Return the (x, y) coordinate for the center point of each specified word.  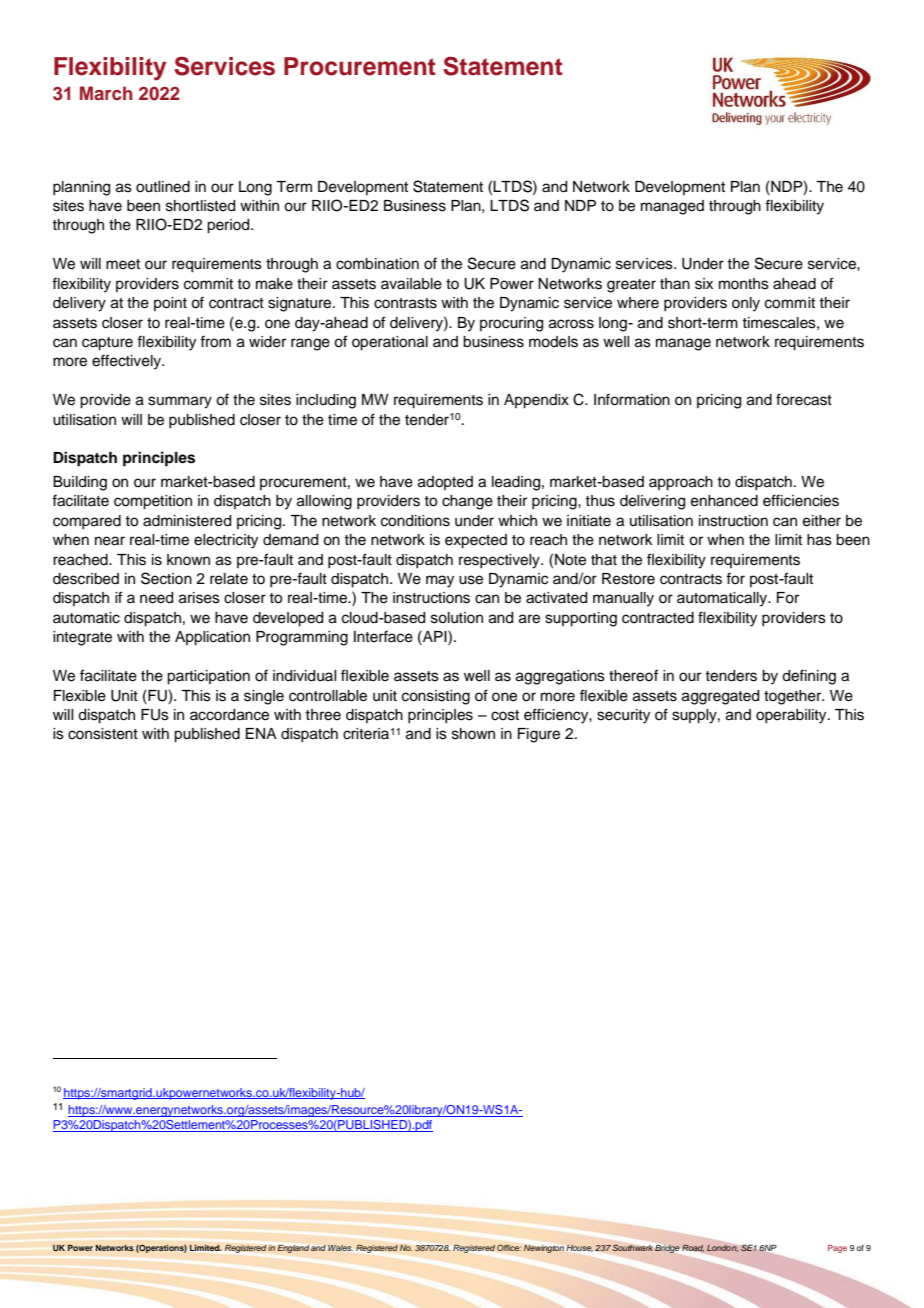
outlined (163, 187)
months (744, 284)
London (722, 1248)
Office (509, 1247)
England (293, 1249)
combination (377, 264)
